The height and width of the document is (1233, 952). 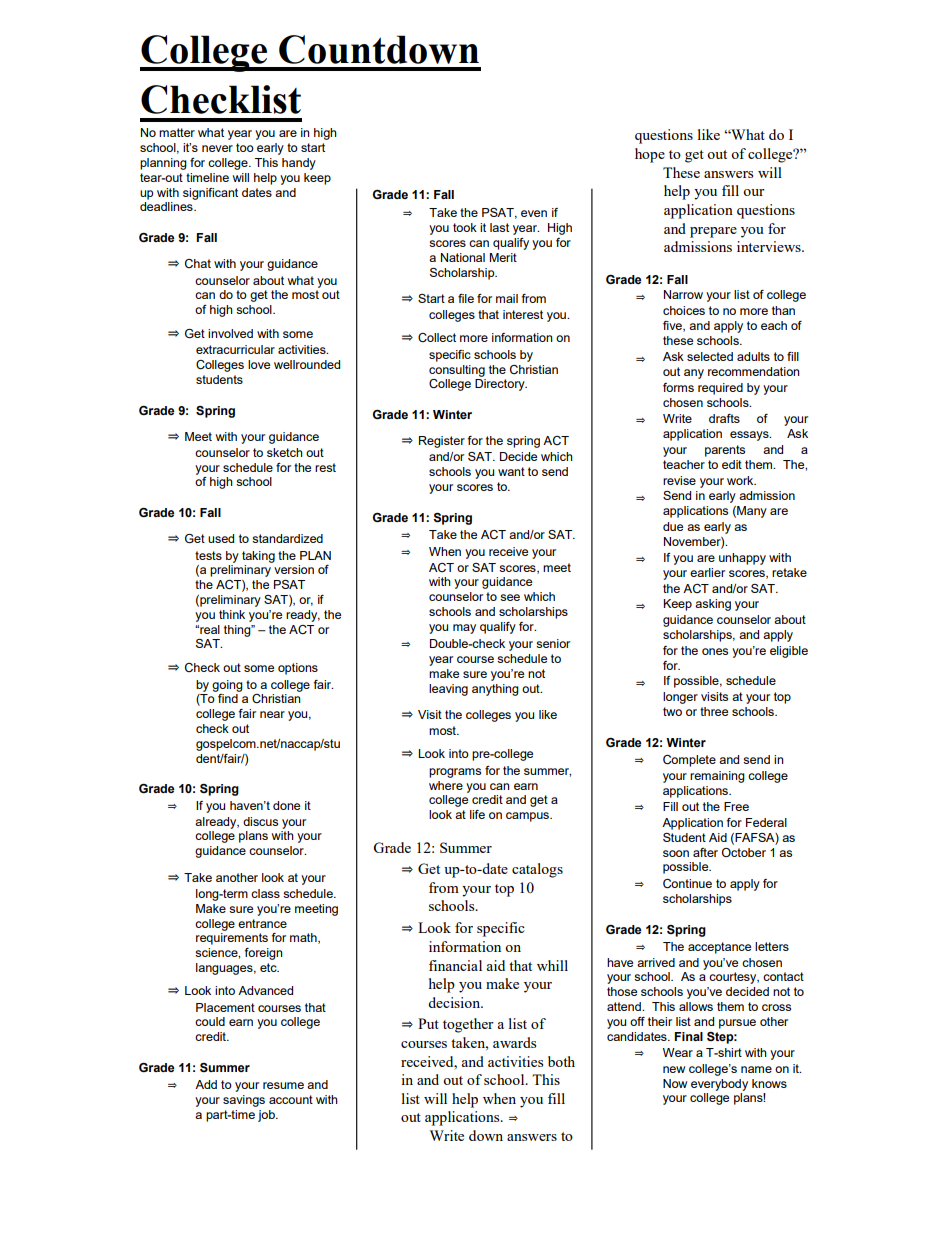 I want to click on may, so click(x=464, y=629).
